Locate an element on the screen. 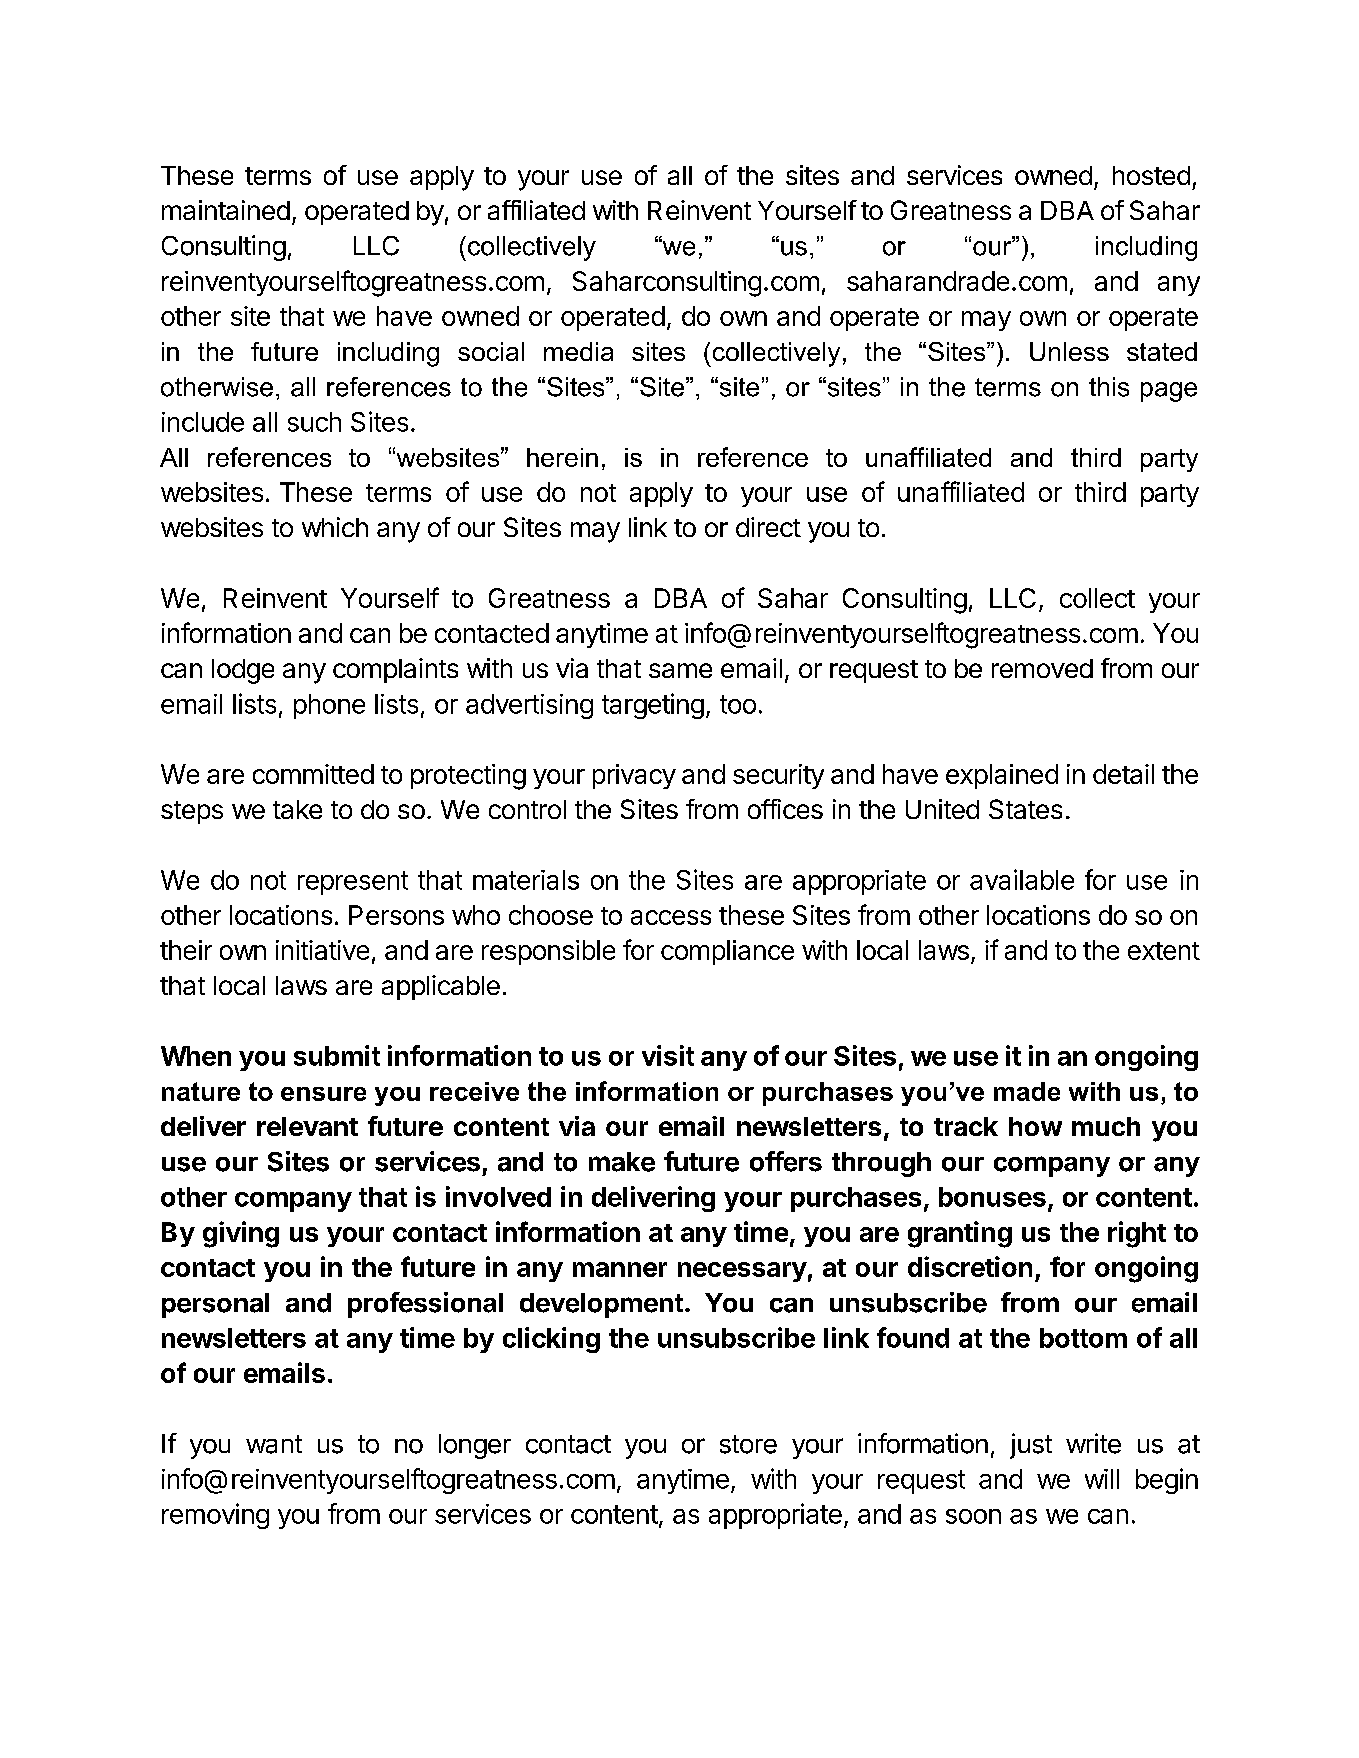 The height and width of the screenshot is (1758, 1359). which is located at coordinates (335, 527).
